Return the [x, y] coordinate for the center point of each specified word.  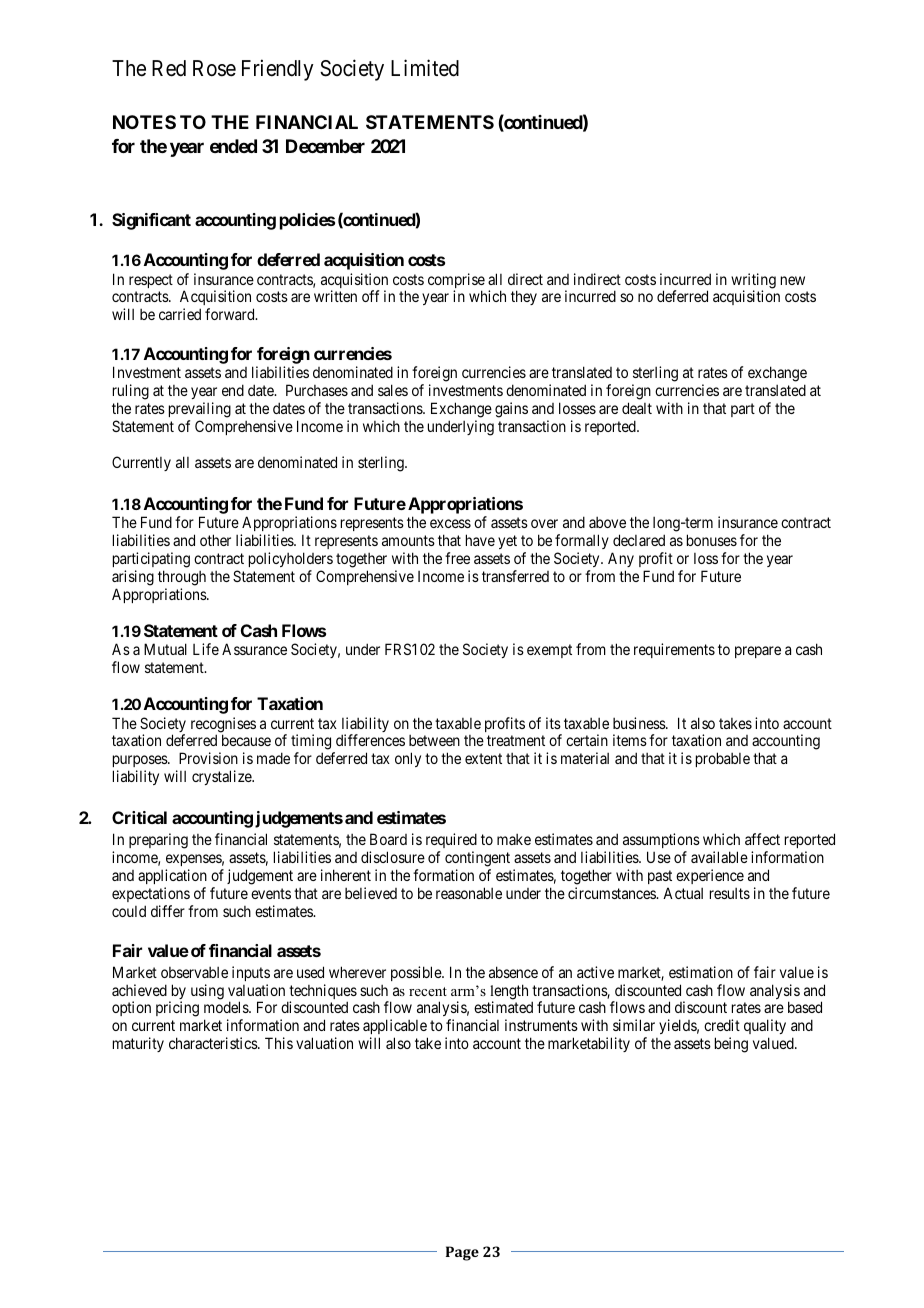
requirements [674, 650]
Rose [214, 68]
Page [462, 1253]
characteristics [214, 1043]
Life [206, 649]
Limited [425, 68]
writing [753, 282]
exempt [549, 651]
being [731, 1045]
